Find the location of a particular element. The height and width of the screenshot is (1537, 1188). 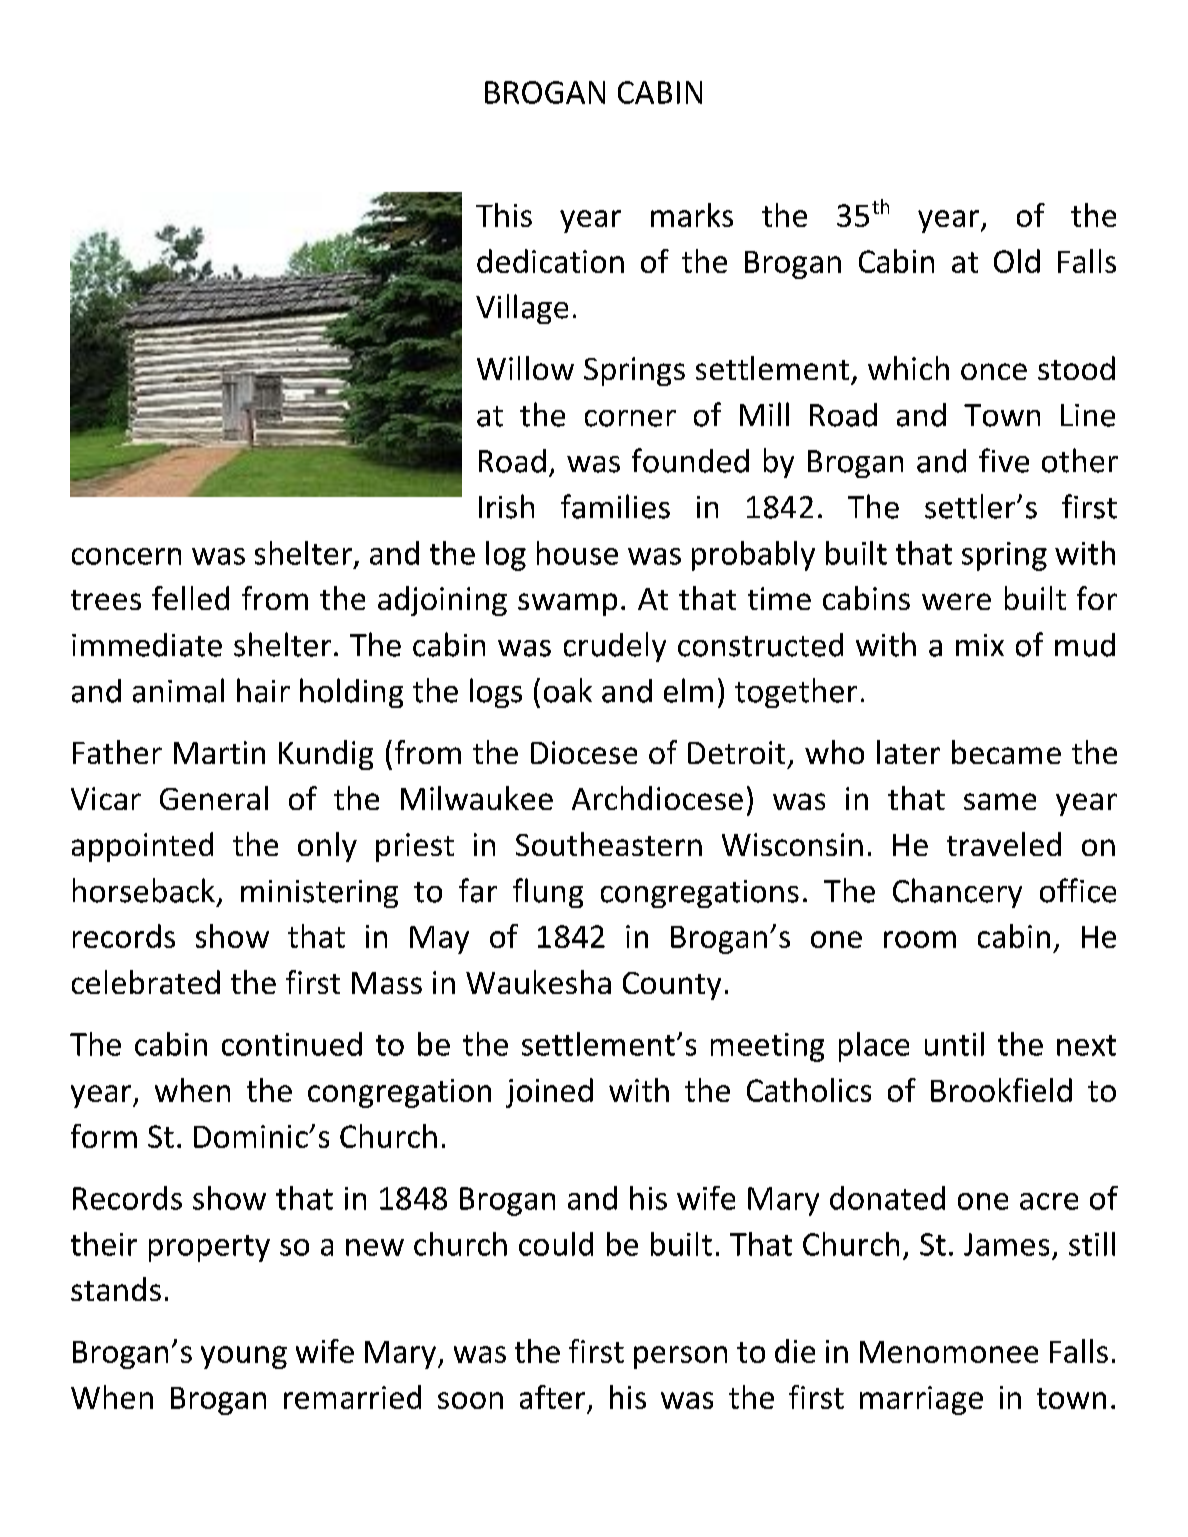

dedication is located at coordinates (550, 261).
